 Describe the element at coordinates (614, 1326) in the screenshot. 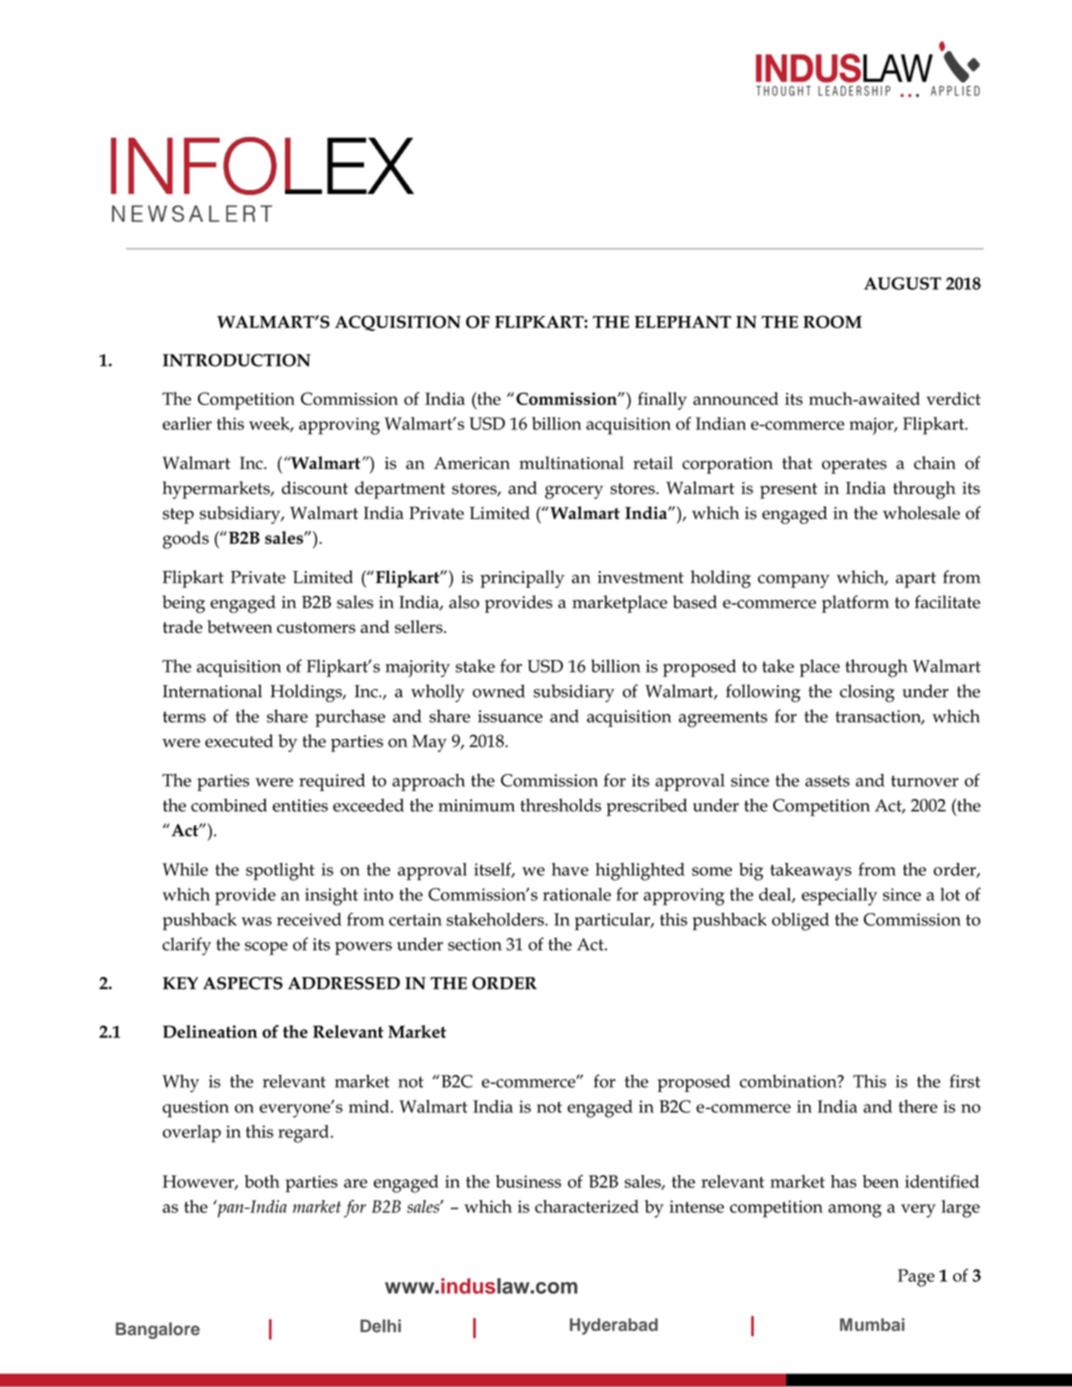

I see `Hyderabad` at that location.
